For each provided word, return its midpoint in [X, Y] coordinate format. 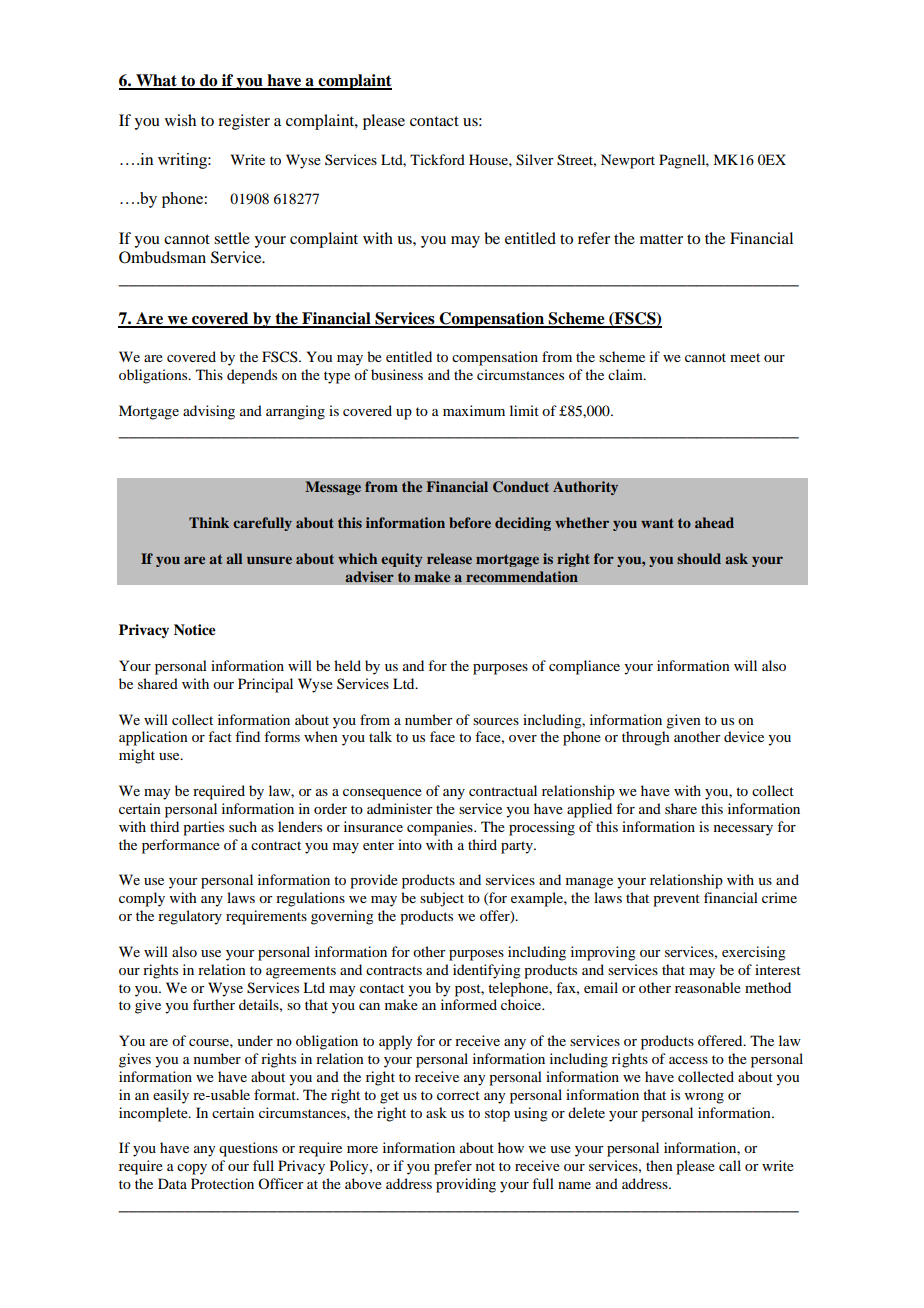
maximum [474, 410]
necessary [743, 830]
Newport [628, 161]
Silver [535, 160]
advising [209, 412]
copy [192, 1169]
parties [203, 828]
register [244, 122]
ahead [714, 522]
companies [441, 828]
